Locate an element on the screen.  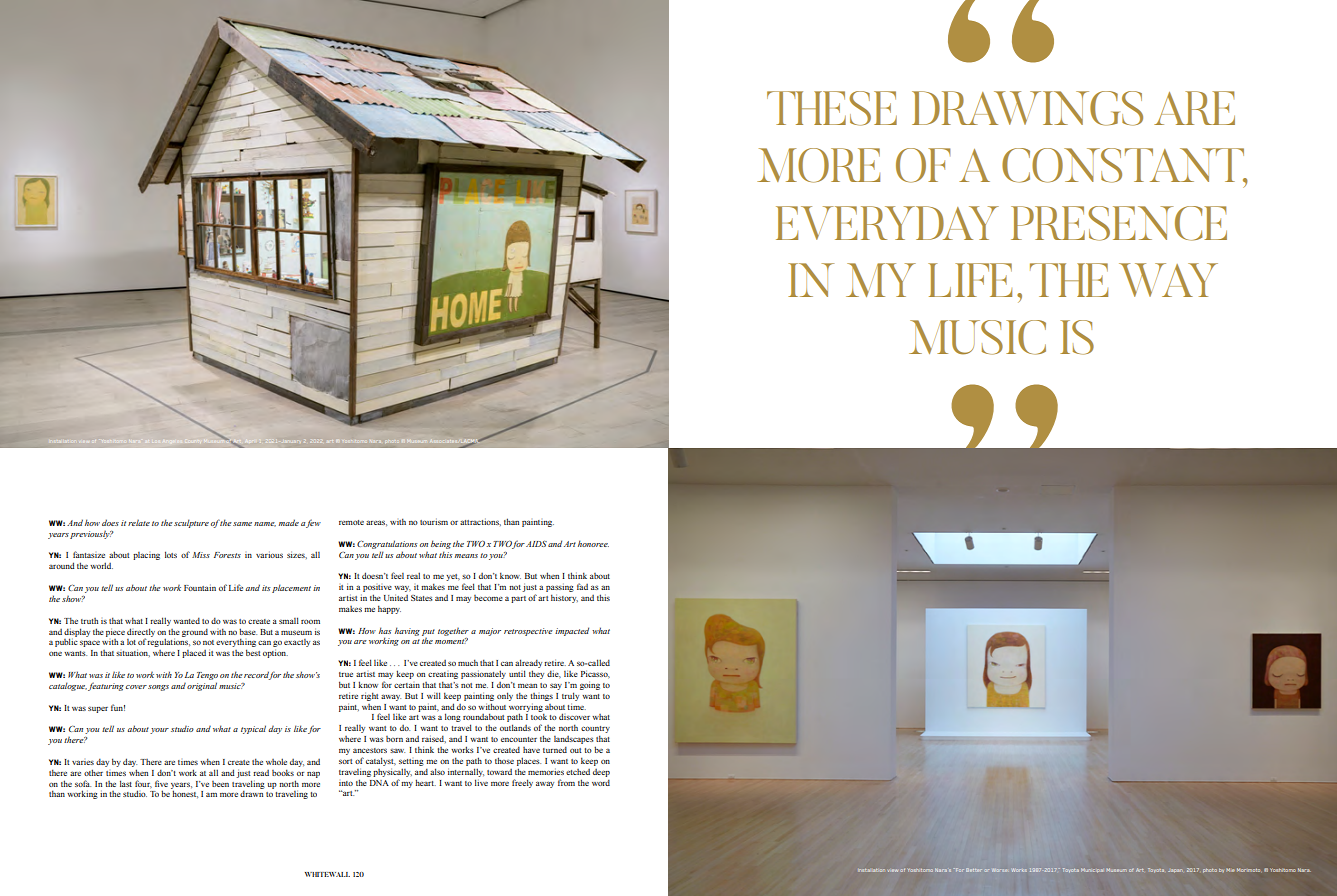
PRESENCE is located at coordinates (1119, 223).
